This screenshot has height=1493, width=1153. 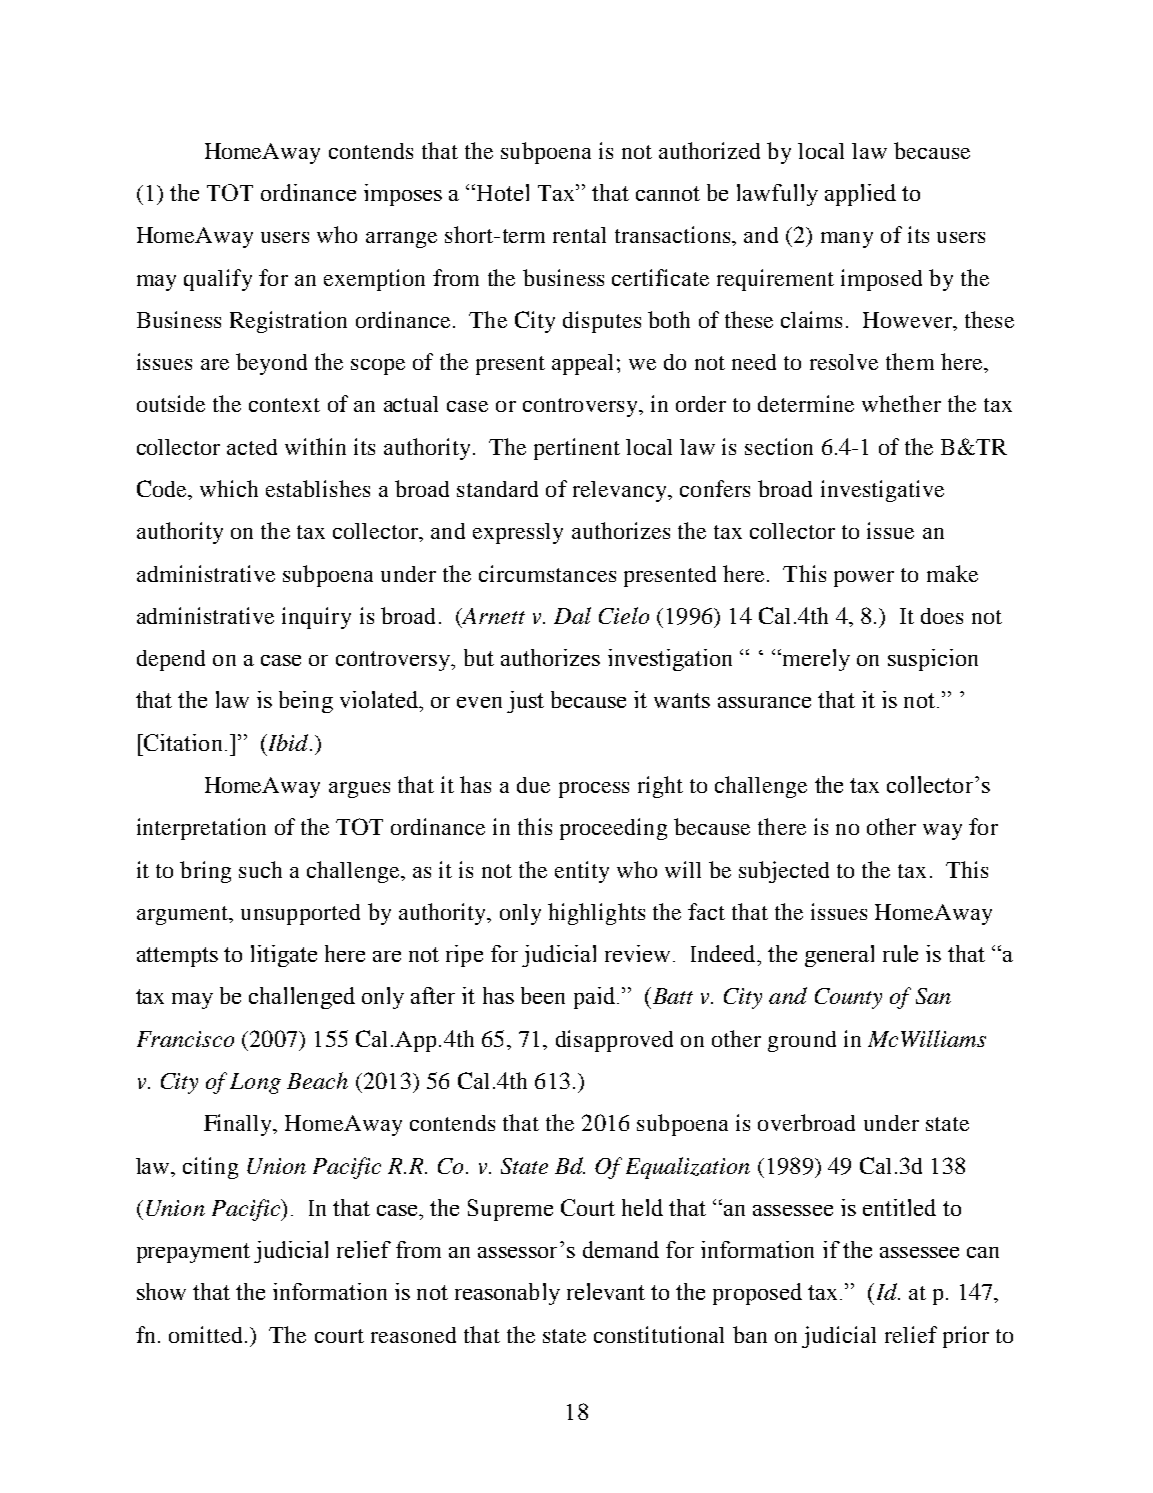 I want to click on Hotel, so click(x=503, y=192).
